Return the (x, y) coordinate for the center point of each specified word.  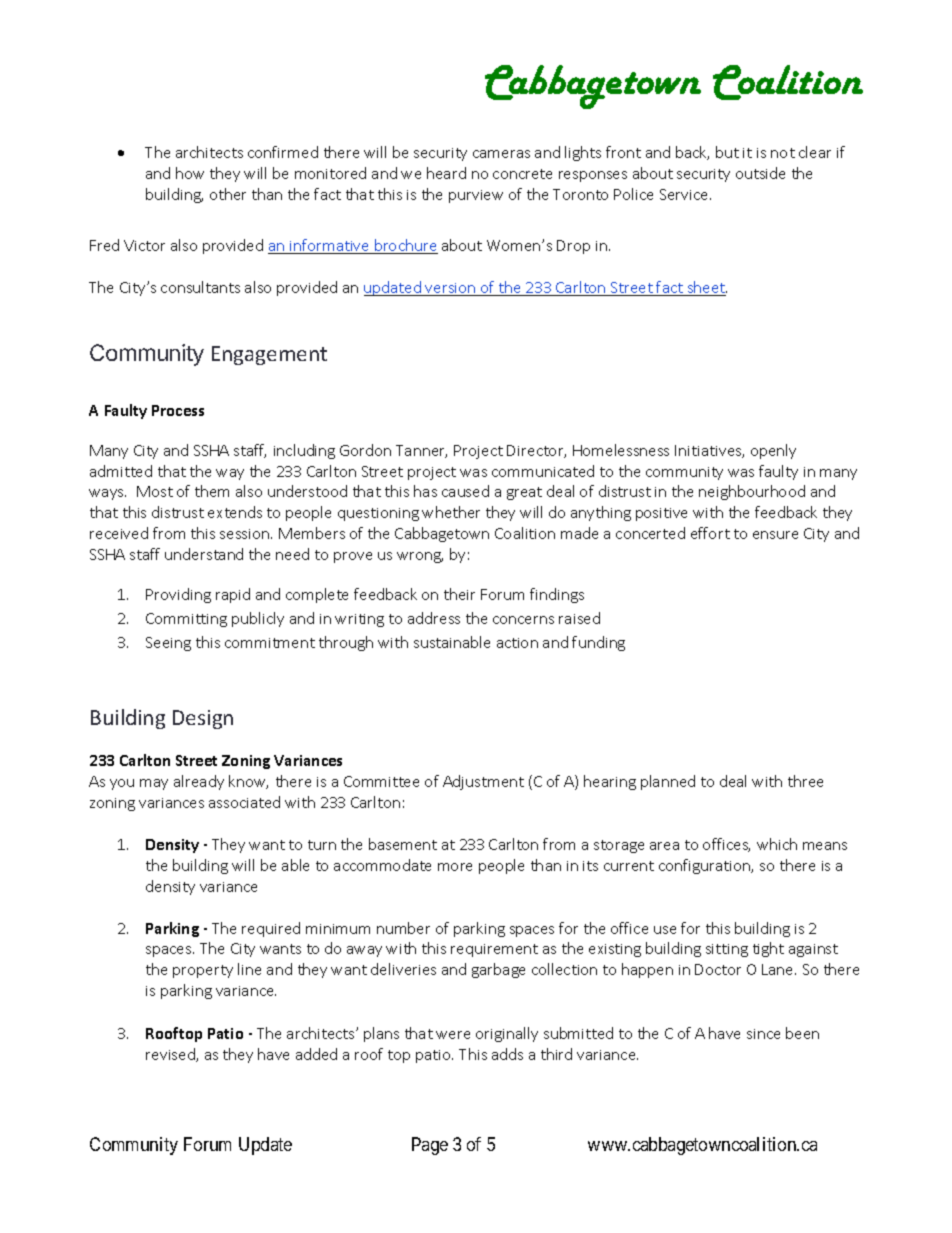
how (190, 173)
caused (465, 491)
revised (171, 1055)
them (212, 491)
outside (760, 173)
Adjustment (483, 782)
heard (446, 173)
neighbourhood (752, 492)
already (199, 782)
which (777, 844)
